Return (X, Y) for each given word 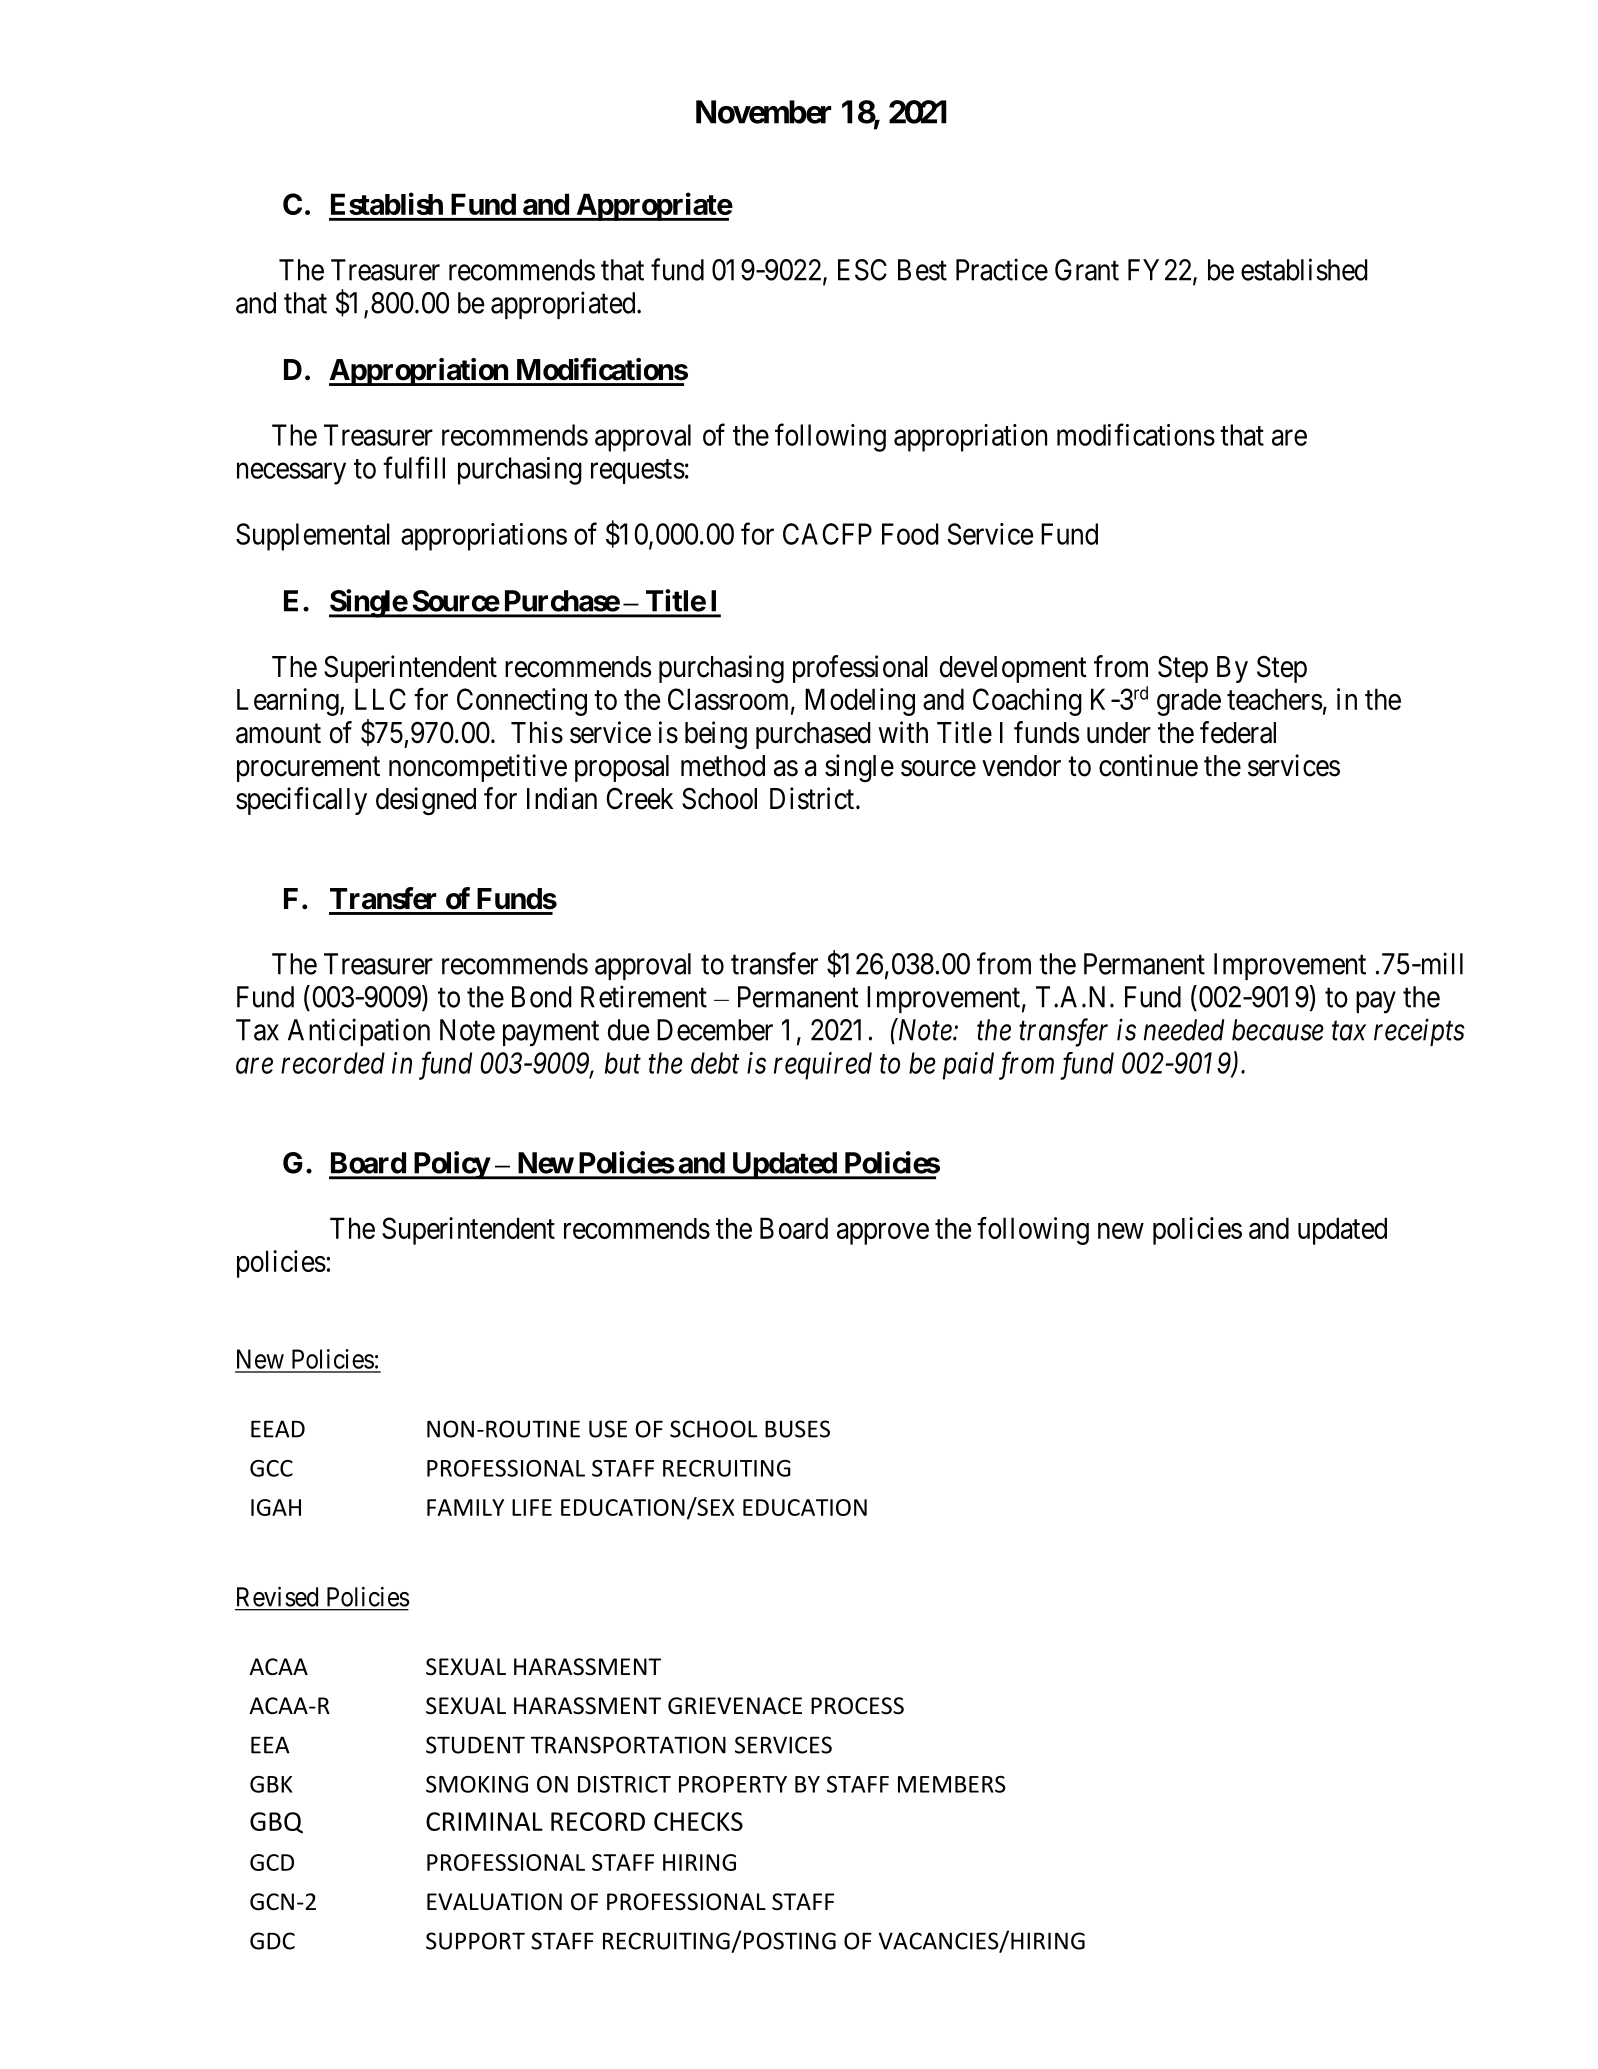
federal (1238, 732)
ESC (862, 270)
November (763, 112)
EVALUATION (494, 1902)
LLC (380, 699)
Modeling (860, 702)
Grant (1087, 270)
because (1278, 1030)
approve (883, 1234)
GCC (271, 1468)
